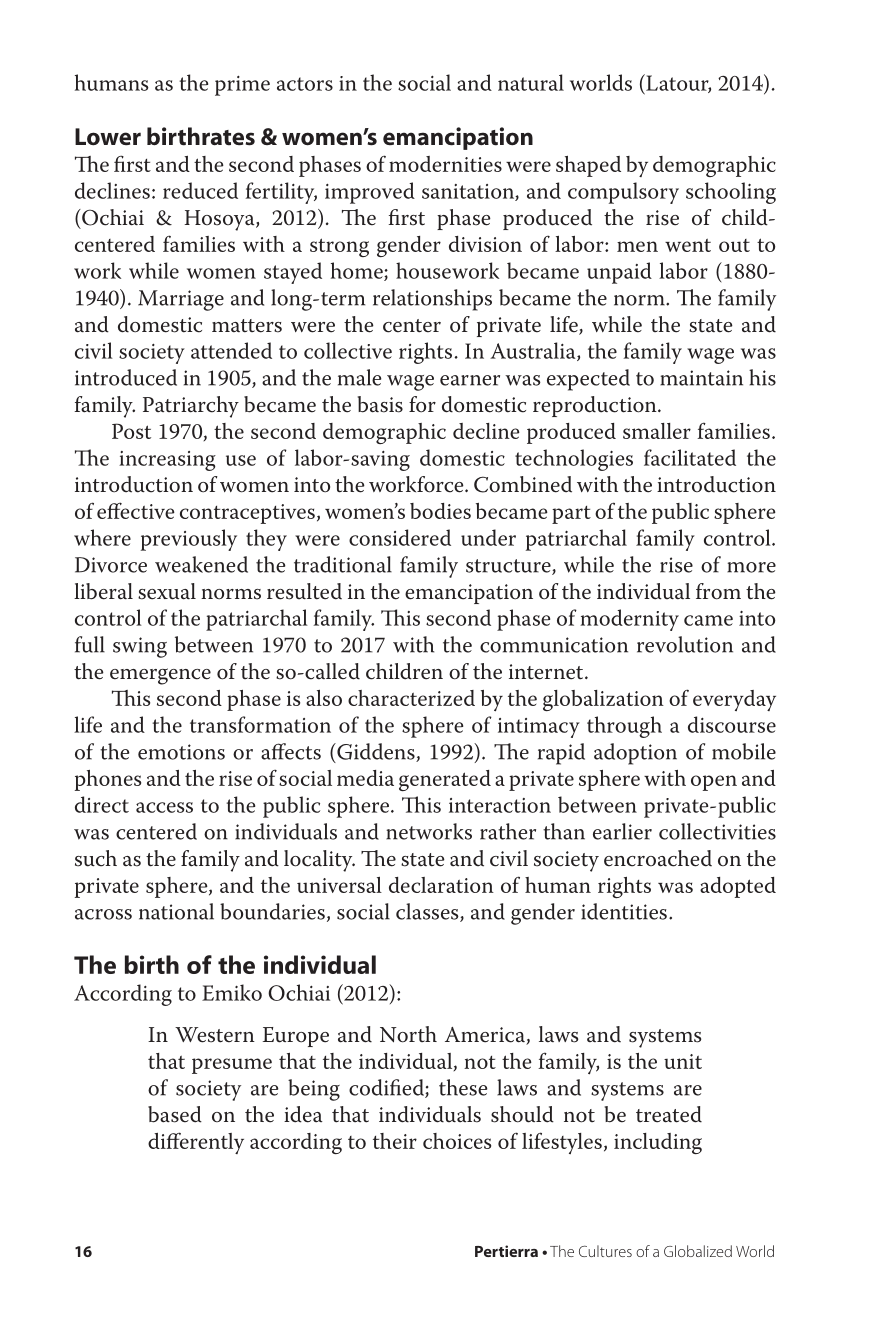  What do you see at coordinates (370, 193) in the document?
I see `improved` at bounding box center [370, 193].
